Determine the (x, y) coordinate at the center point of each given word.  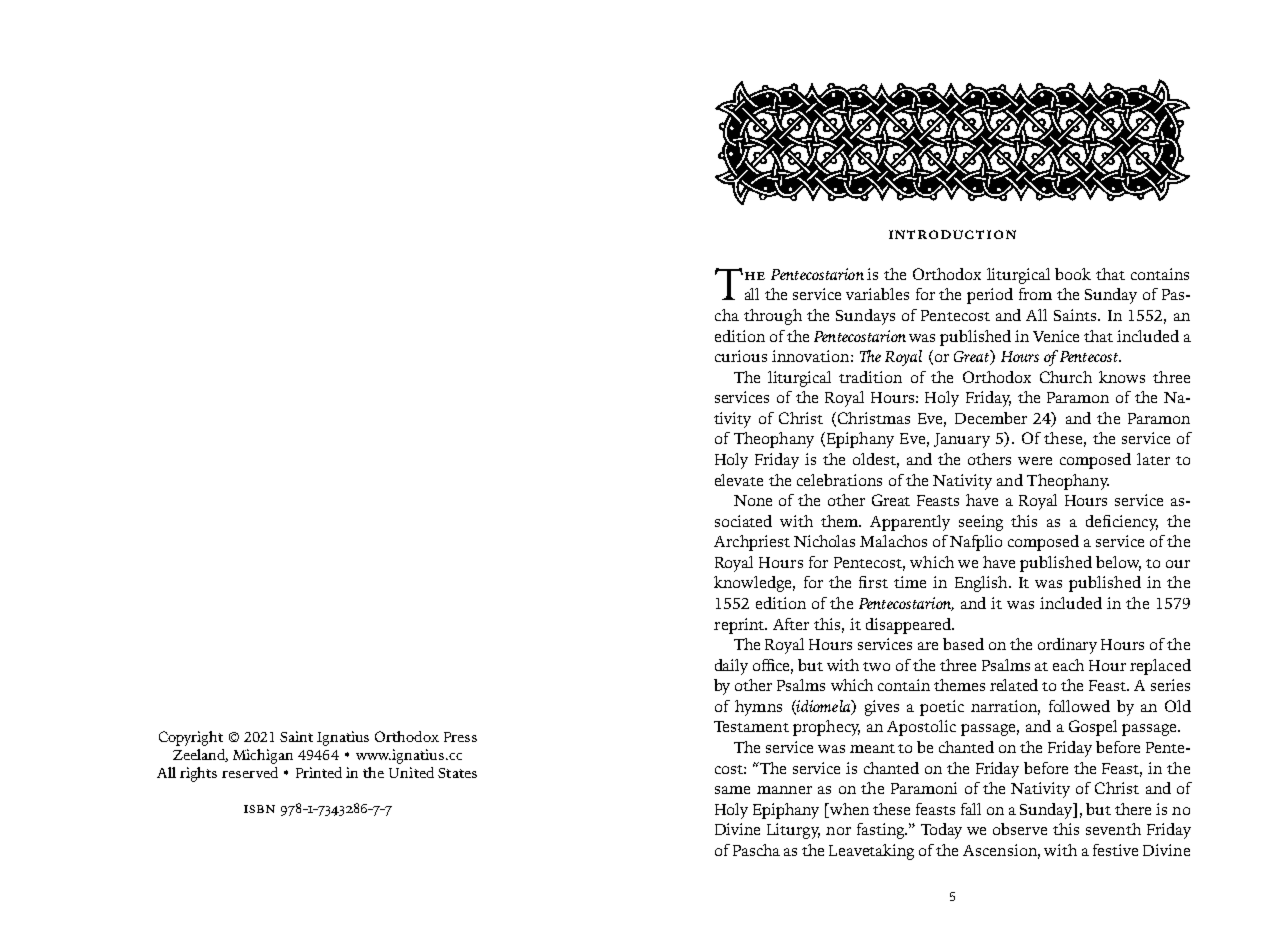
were (1035, 461)
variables (877, 294)
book (1073, 274)
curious (741, 356)
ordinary (1067, 646)
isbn (259, 809)
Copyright (191, 738)
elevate (739, 480)
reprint (740, 626)
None (753, 500)
